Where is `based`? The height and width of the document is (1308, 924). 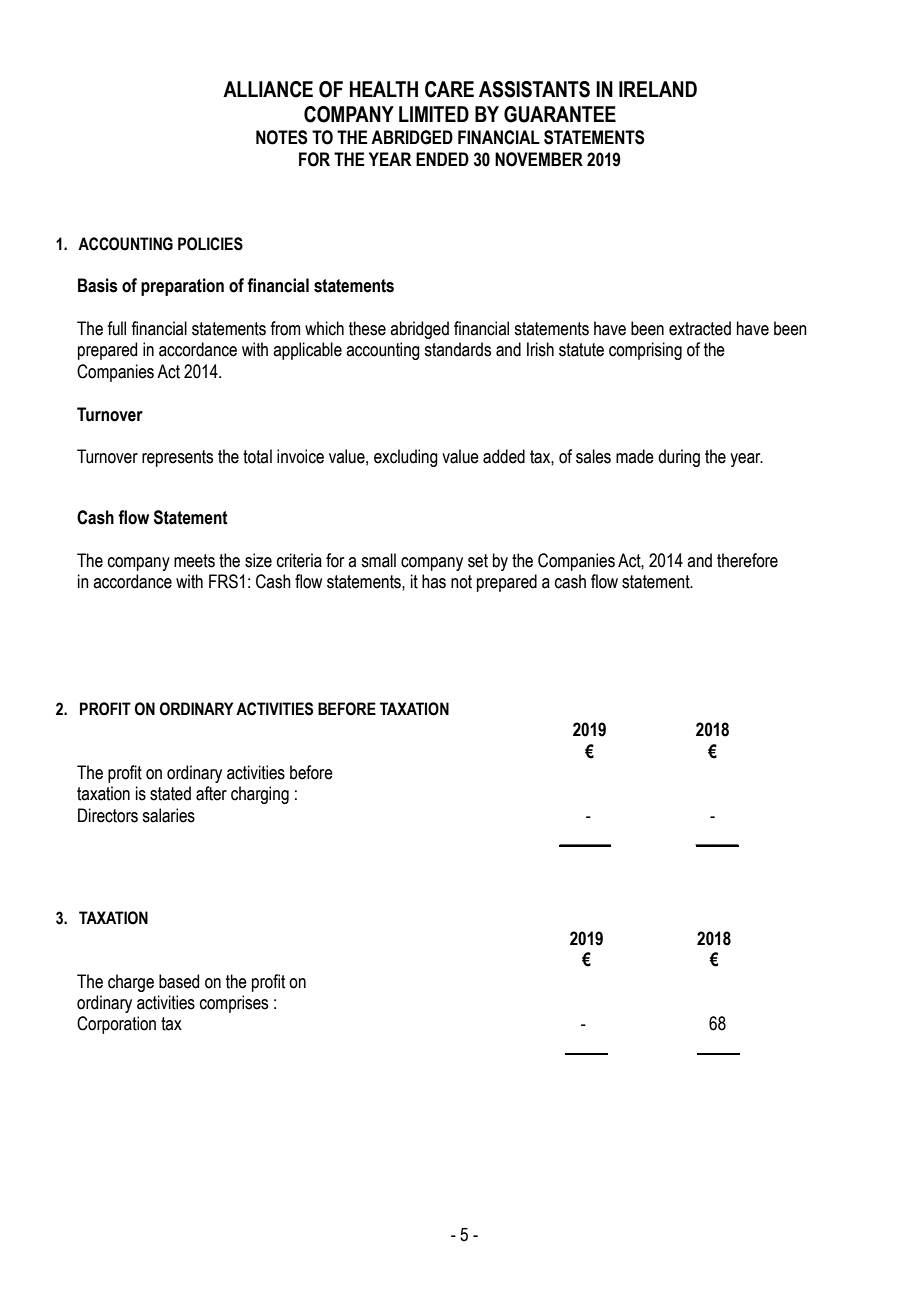
based is located at coordinates (179, 981).
